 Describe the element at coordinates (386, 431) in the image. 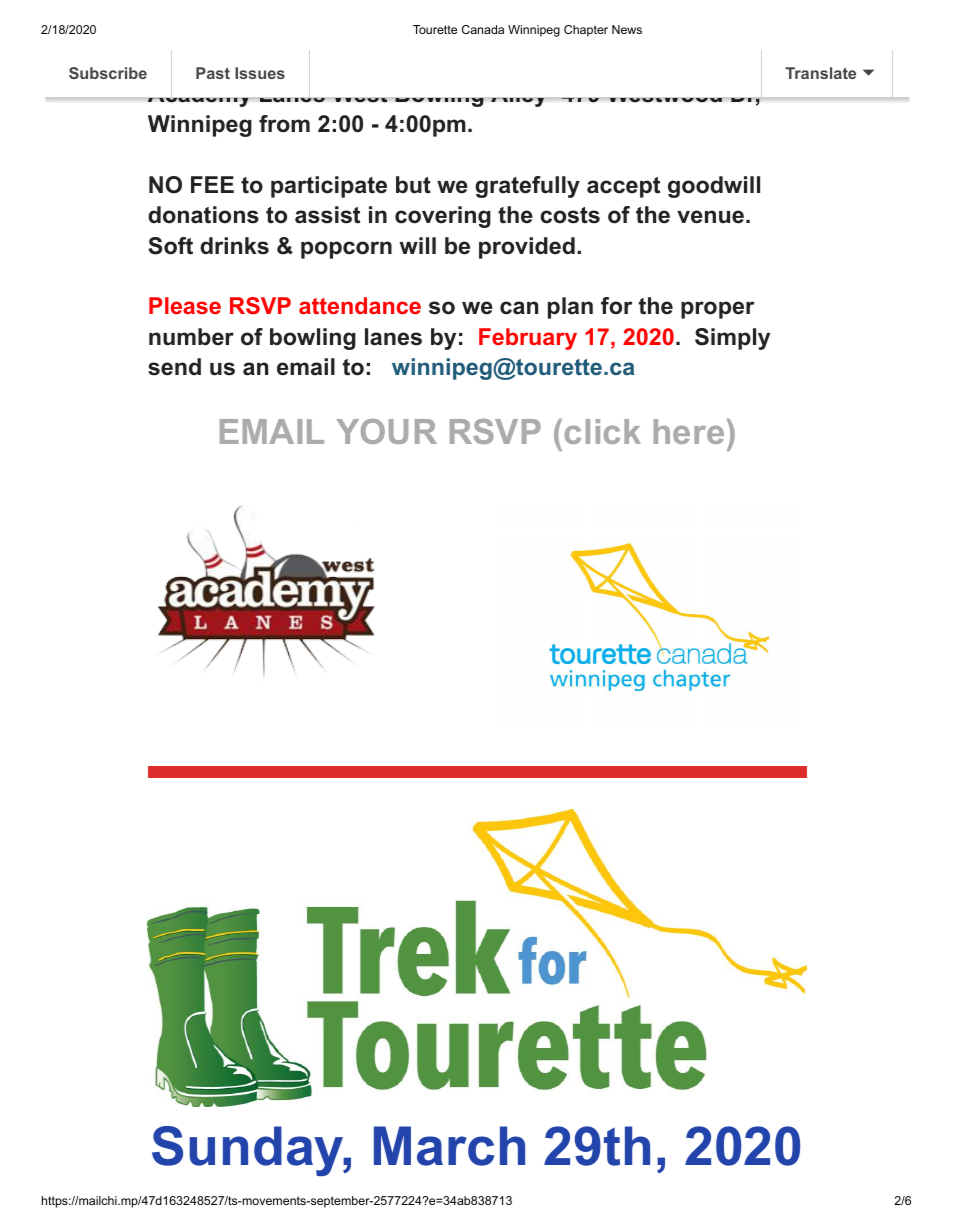

I see `YOUR` at that location.
